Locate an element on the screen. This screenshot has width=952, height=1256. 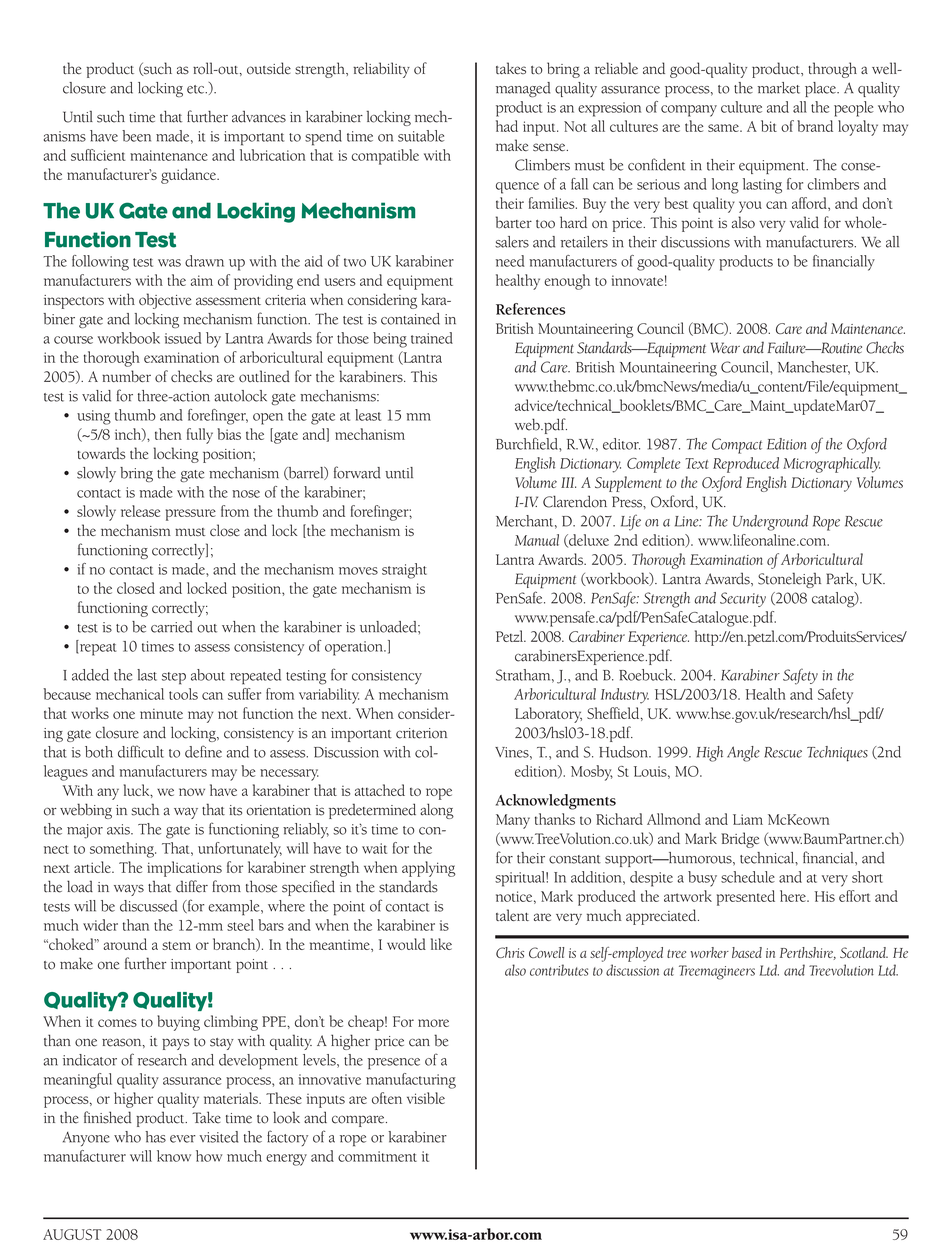
how is located at coordinates (209, 1156).
